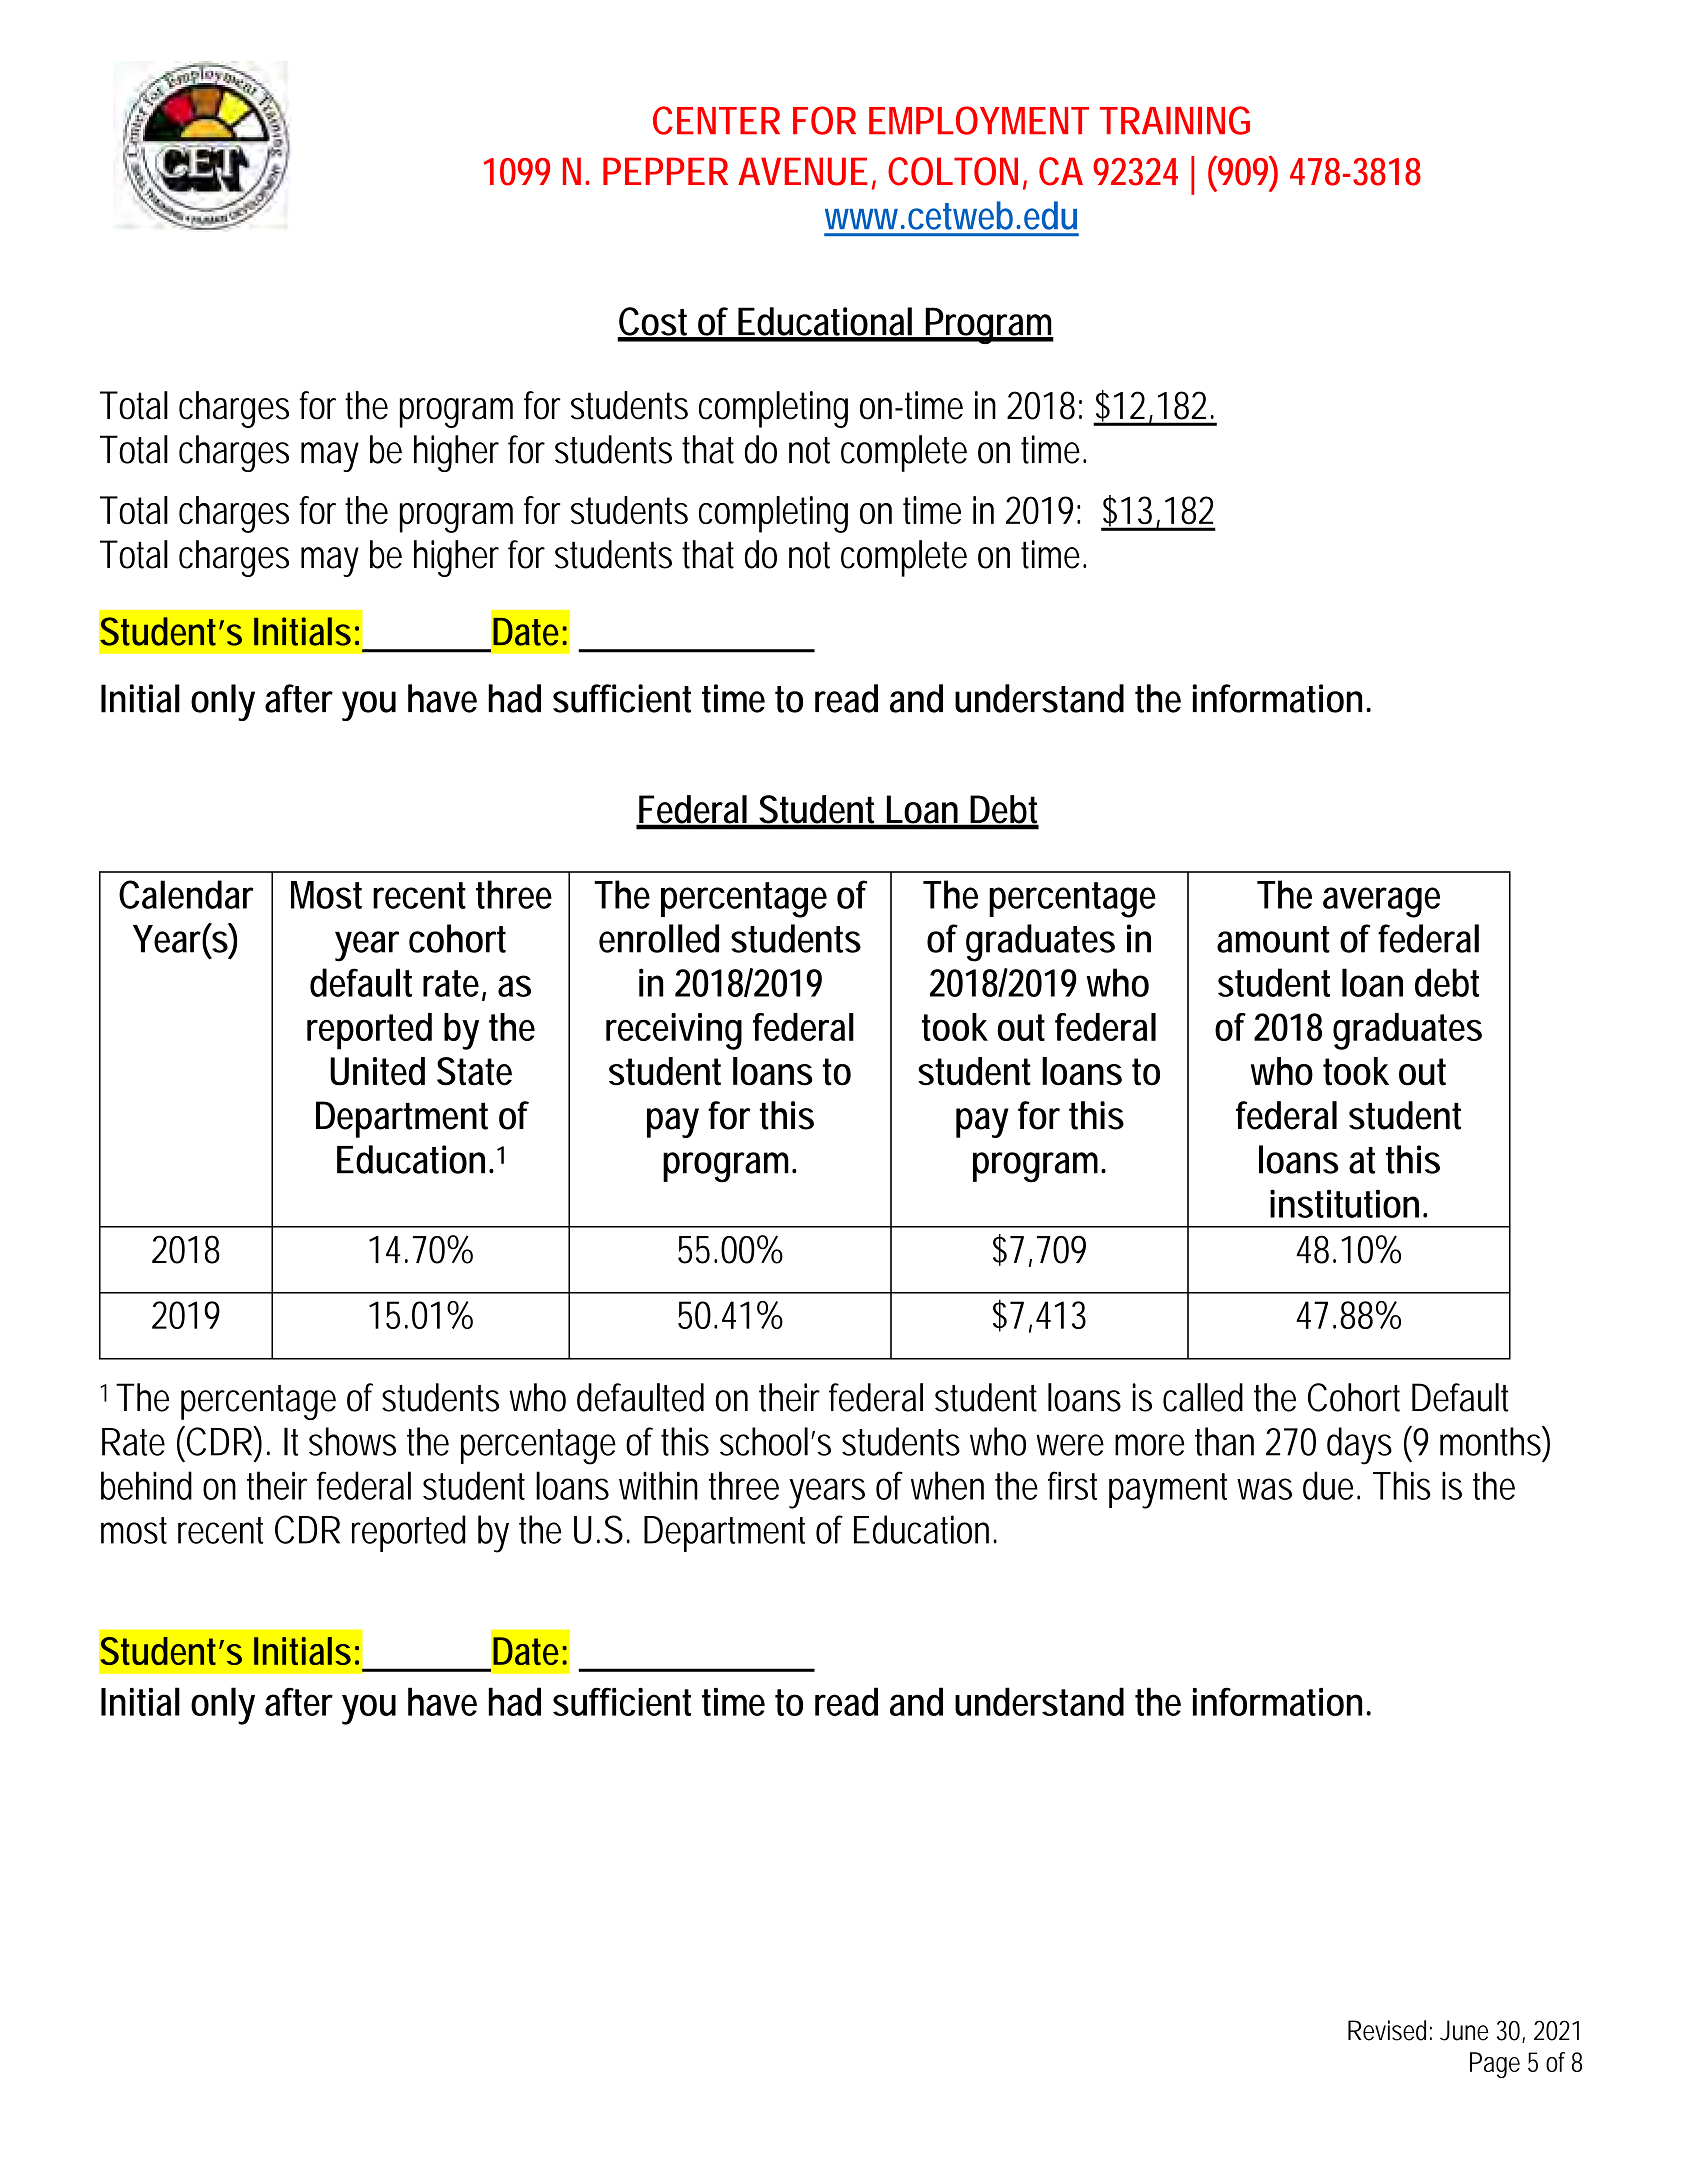  I want to click on June, so click(1464, 2030).
